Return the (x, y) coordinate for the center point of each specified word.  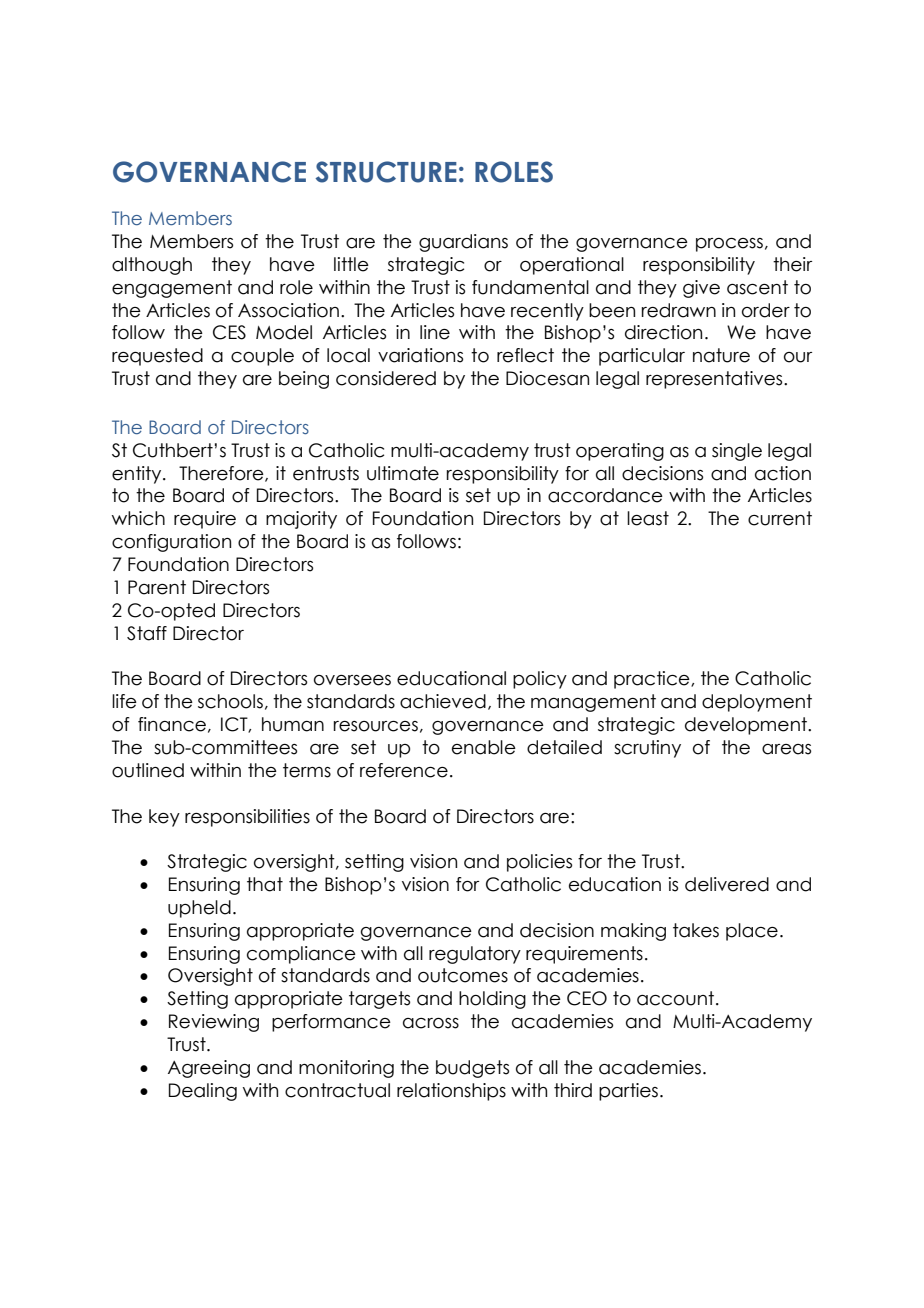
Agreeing (209, 1069)
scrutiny (647, 749)
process (729, 245)
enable (484, 747)
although (152, 266)
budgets (472, 1069)
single (737, 452)
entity (138, 475)
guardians (463, 243)
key (164, 818)
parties (628, 1092)
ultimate (403, 473)
